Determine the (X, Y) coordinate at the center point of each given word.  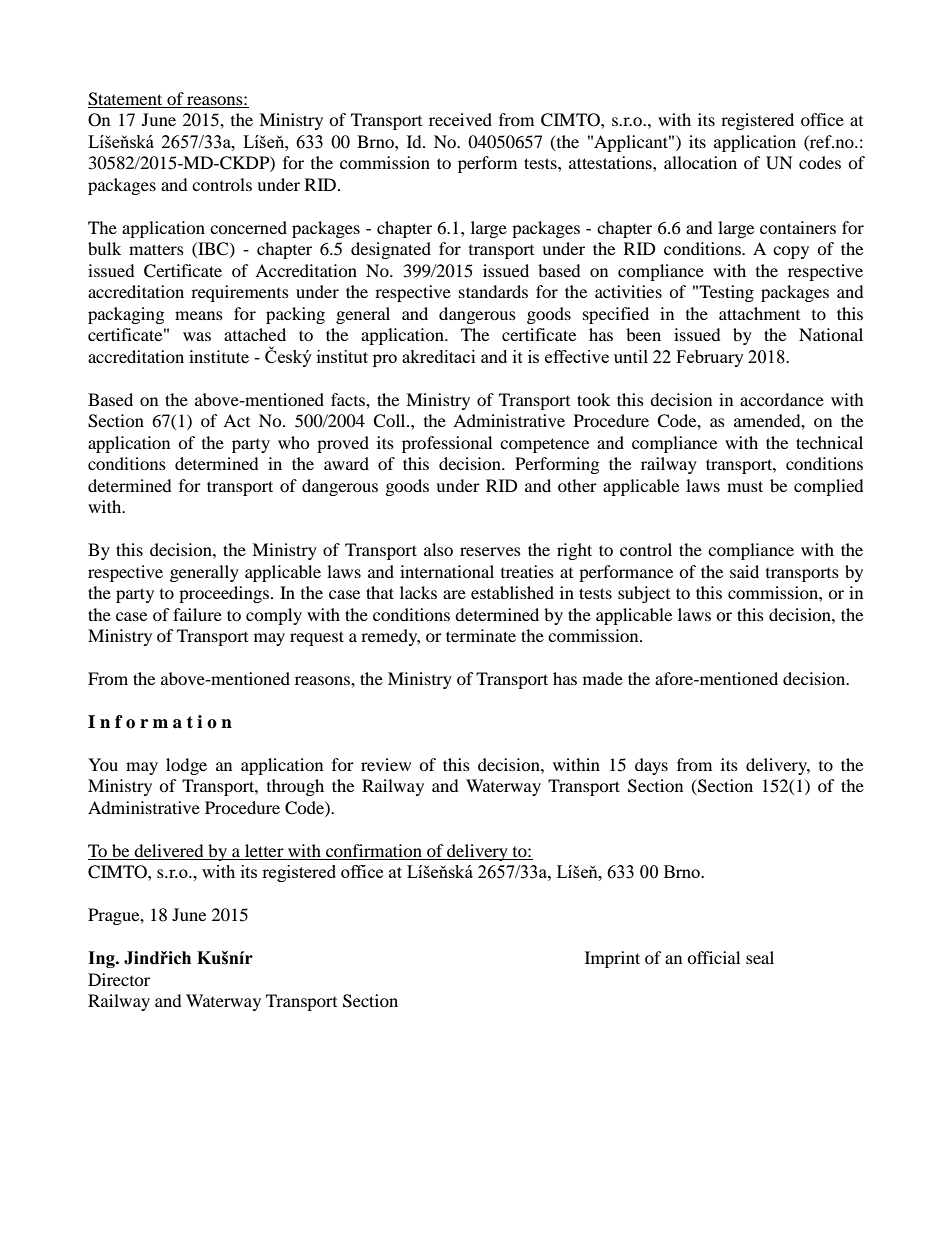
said (744, 571)
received (460, 119)
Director (119, 979)
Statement (126, 100)
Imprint (612, 959)
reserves (490, 551)
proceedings (224, 594)
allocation (700, 162)
